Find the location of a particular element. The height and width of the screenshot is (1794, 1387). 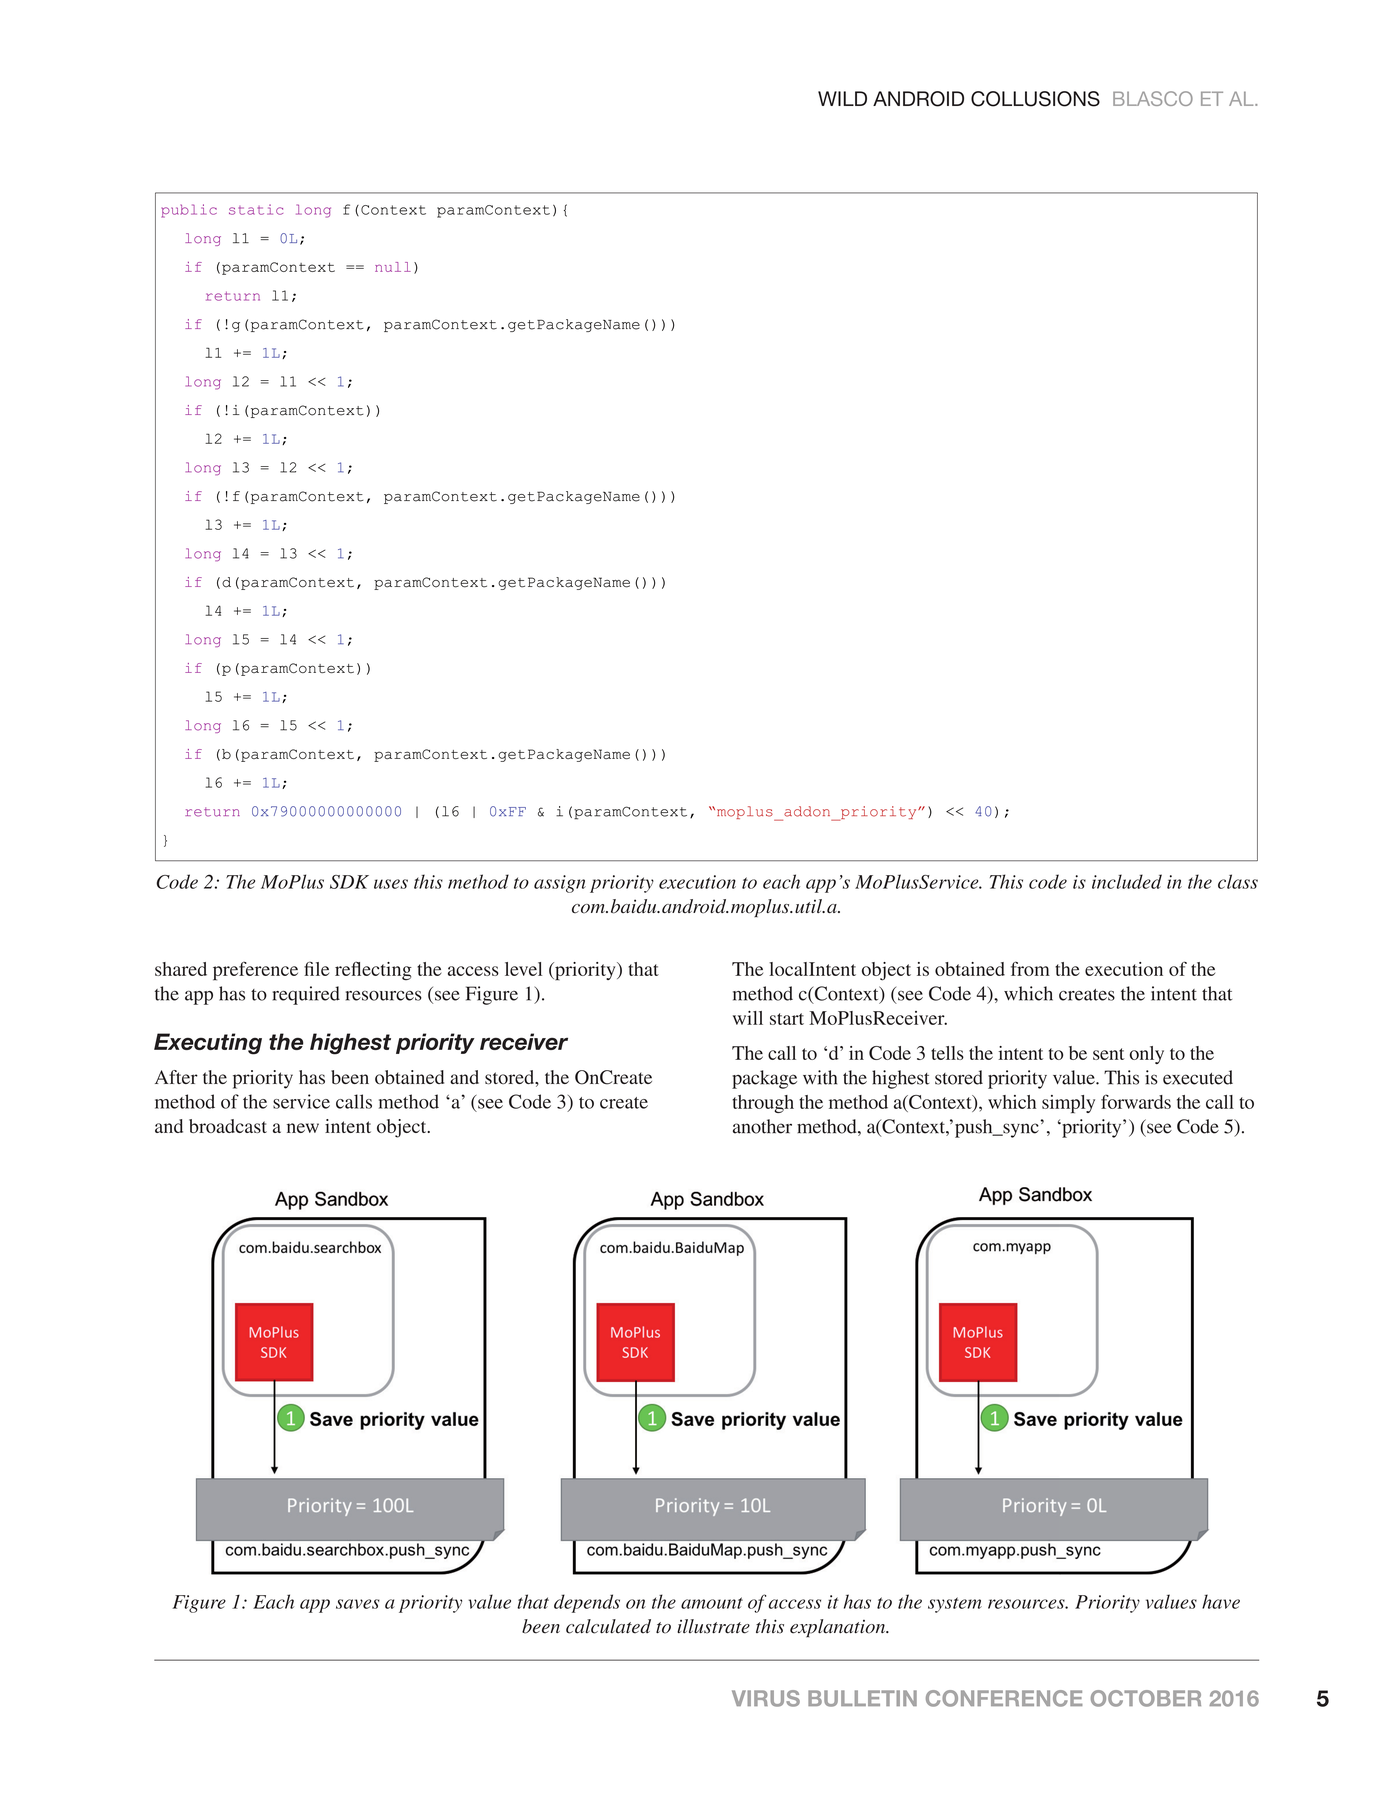

null is located at coordinates (393, 267).
